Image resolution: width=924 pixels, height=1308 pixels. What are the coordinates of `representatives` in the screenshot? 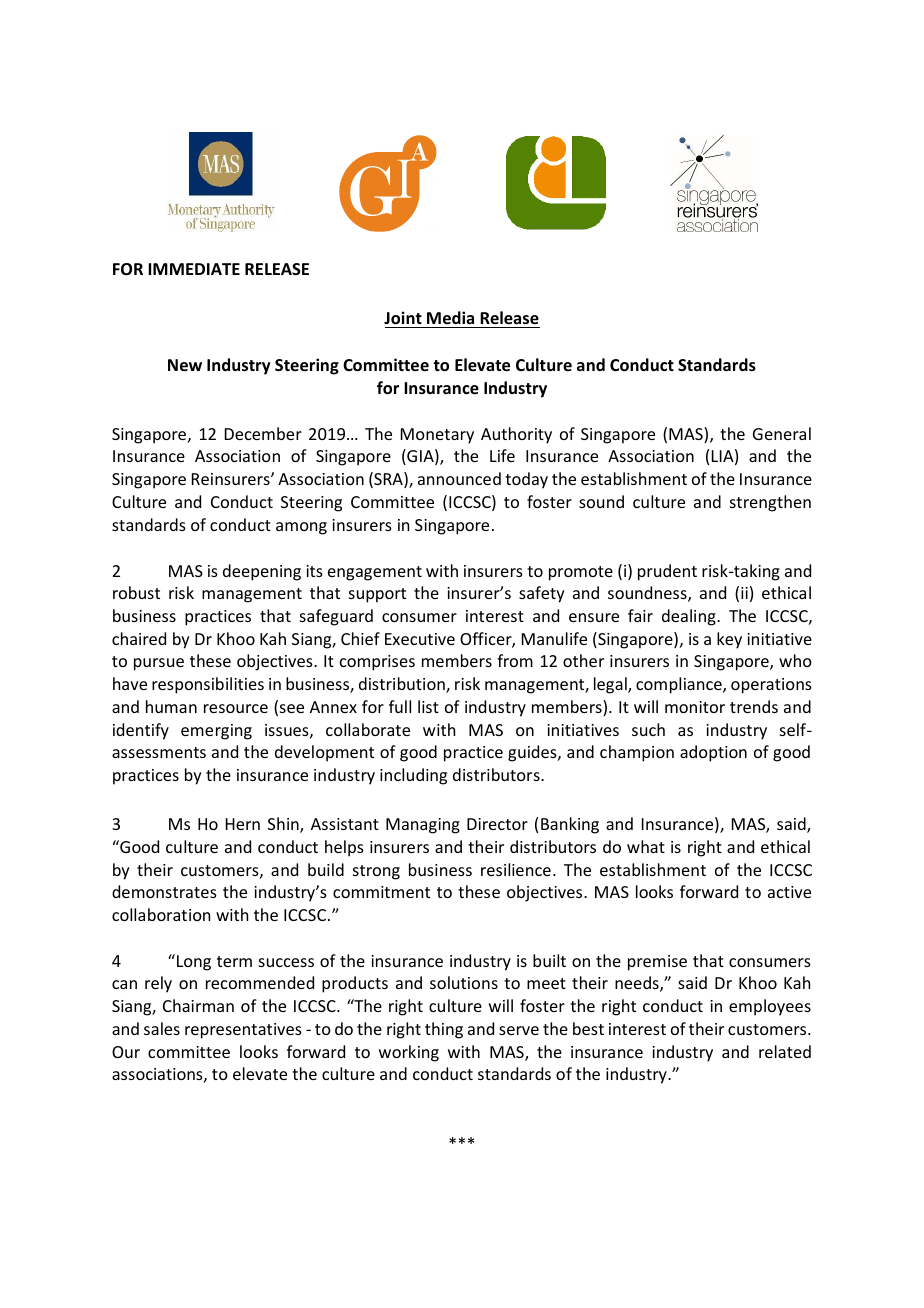 It's located at (243, 1031).
